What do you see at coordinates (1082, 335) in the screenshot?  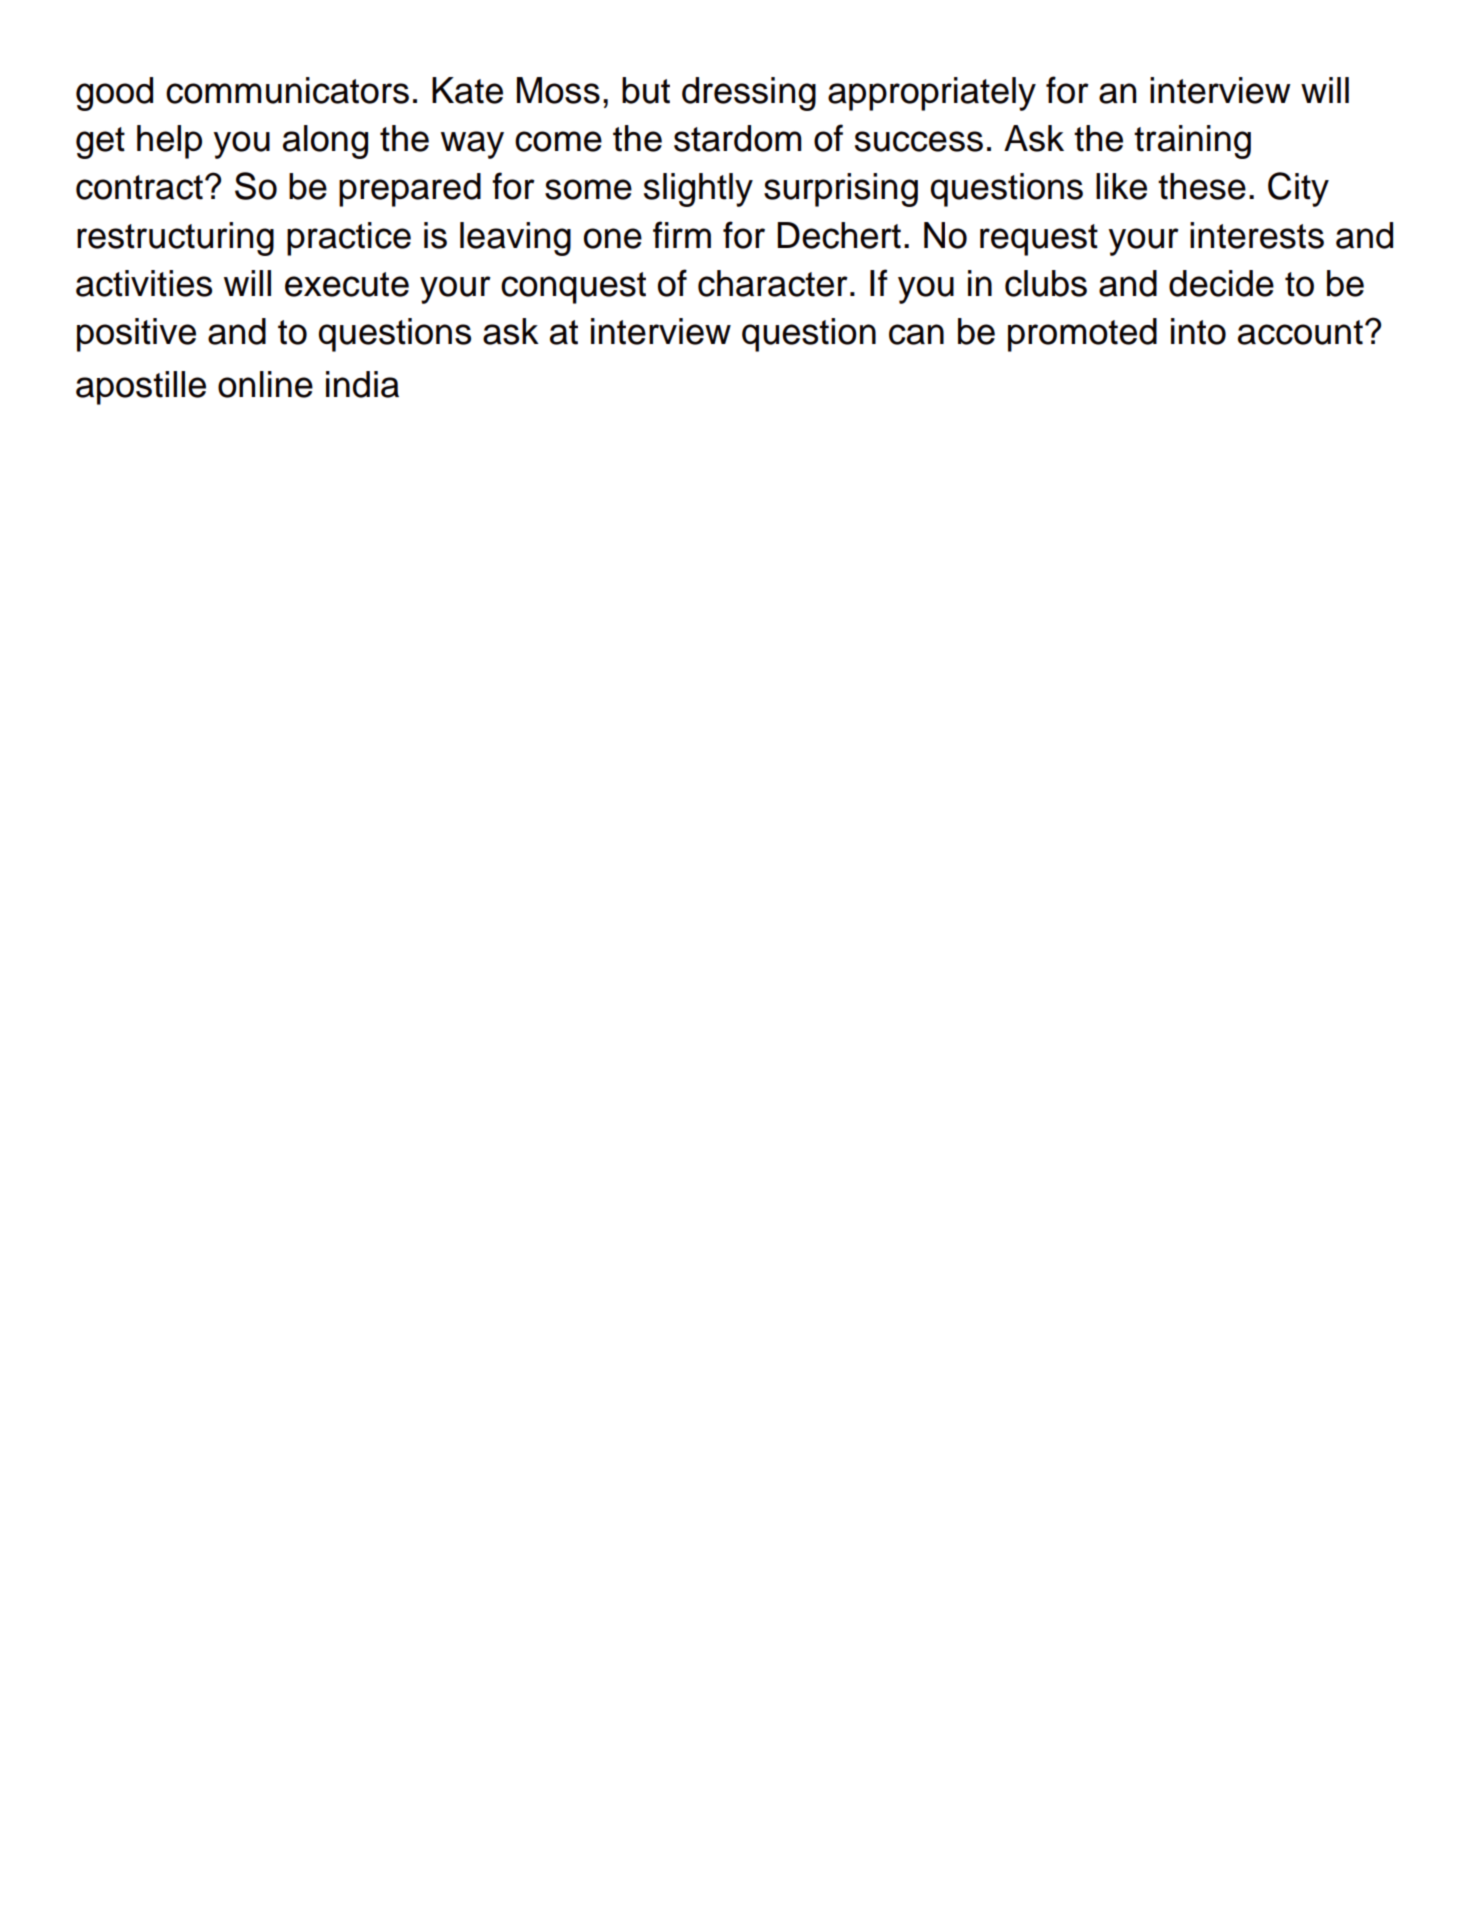 I see `promoted` at bounding box center [1082, 335].
